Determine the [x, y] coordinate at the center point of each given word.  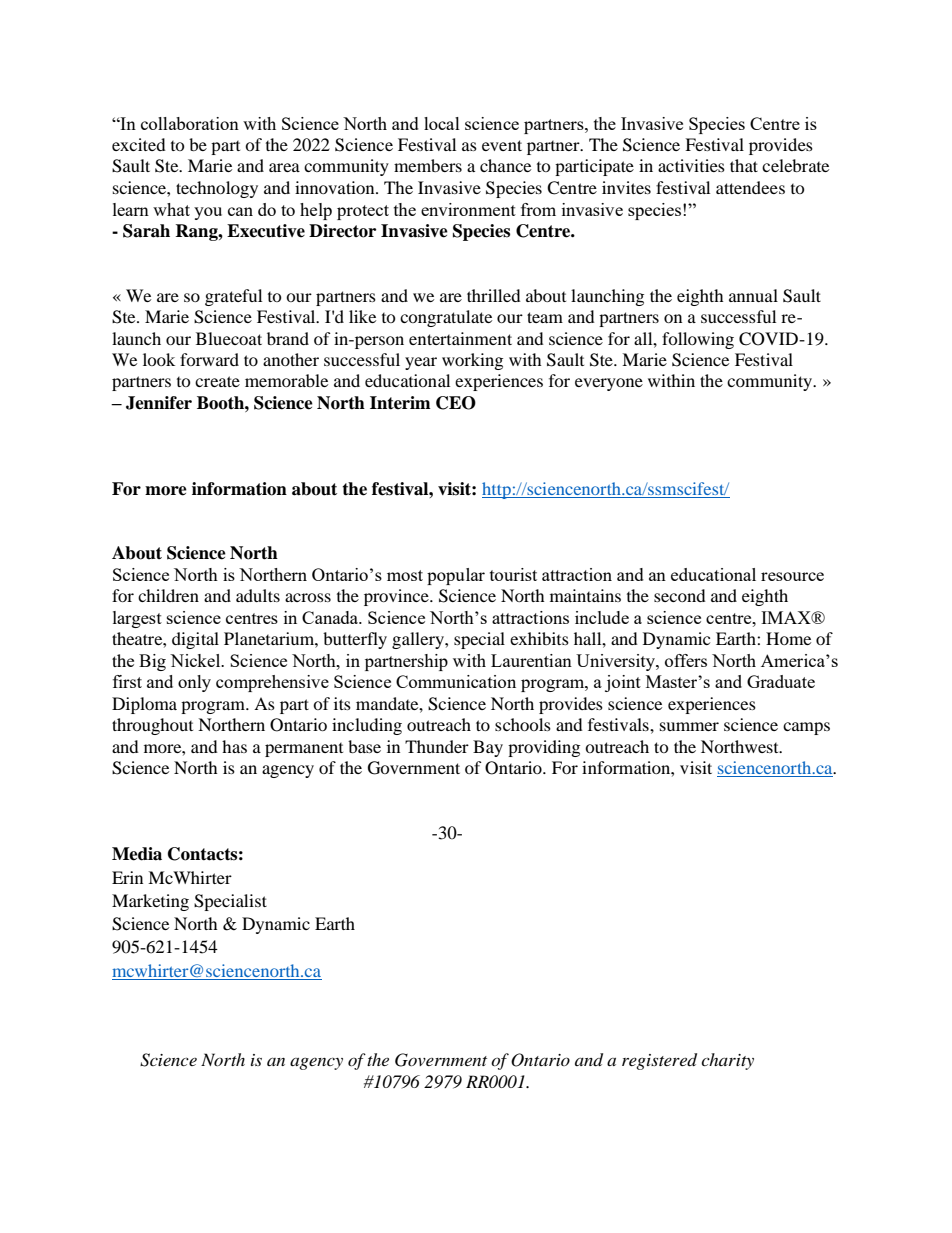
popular [456, 576]
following [698, 340]
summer [689, 726]
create [217, 381]
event [502, 145]
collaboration [190, 123]
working [472, 361]
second [680, 595]
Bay [488, 748]
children [168, 595]
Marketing [150, 902]
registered [659, 1061]
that [744, 165]
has [234, 746]
